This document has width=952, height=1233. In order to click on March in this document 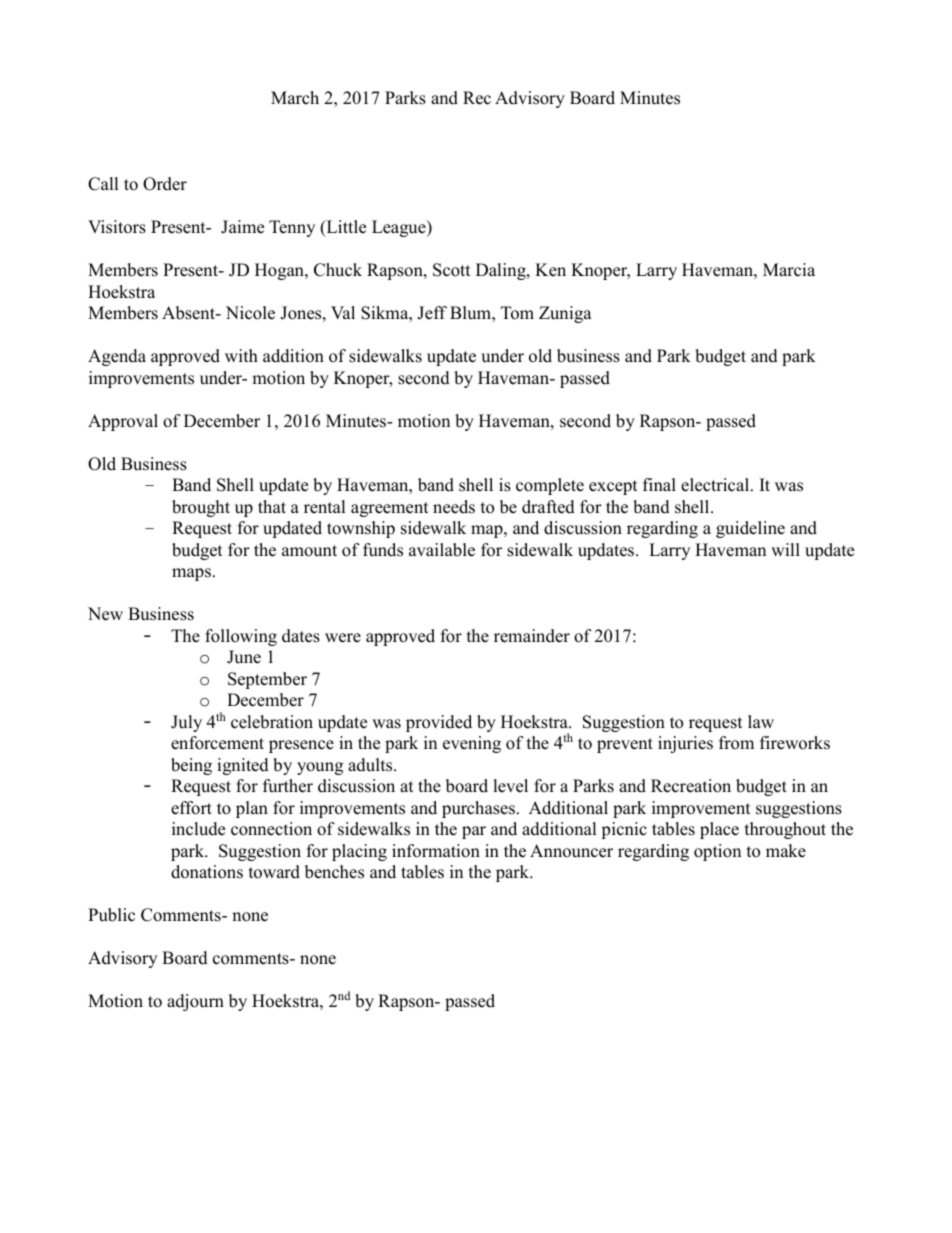, I will do `click(295, 98)`.
